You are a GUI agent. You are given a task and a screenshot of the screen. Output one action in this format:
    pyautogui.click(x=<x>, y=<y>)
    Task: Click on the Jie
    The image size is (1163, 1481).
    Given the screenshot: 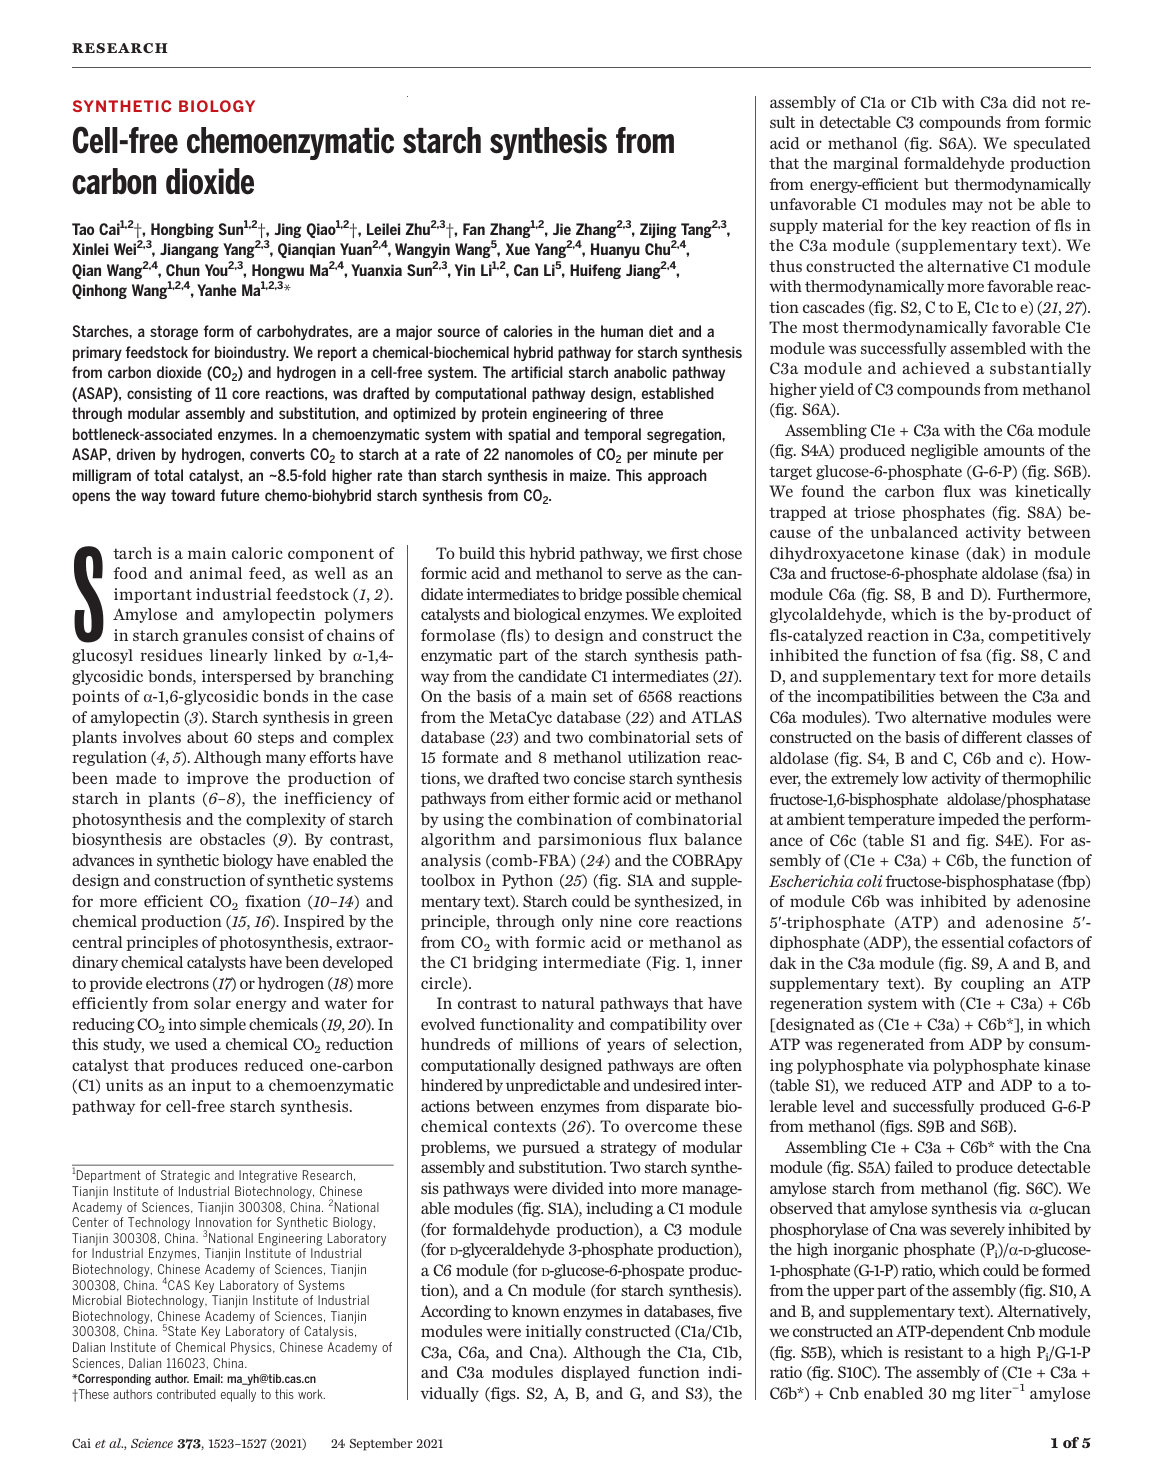 What is the action you would take?
    pyautogui.click(x=562, y=229)
